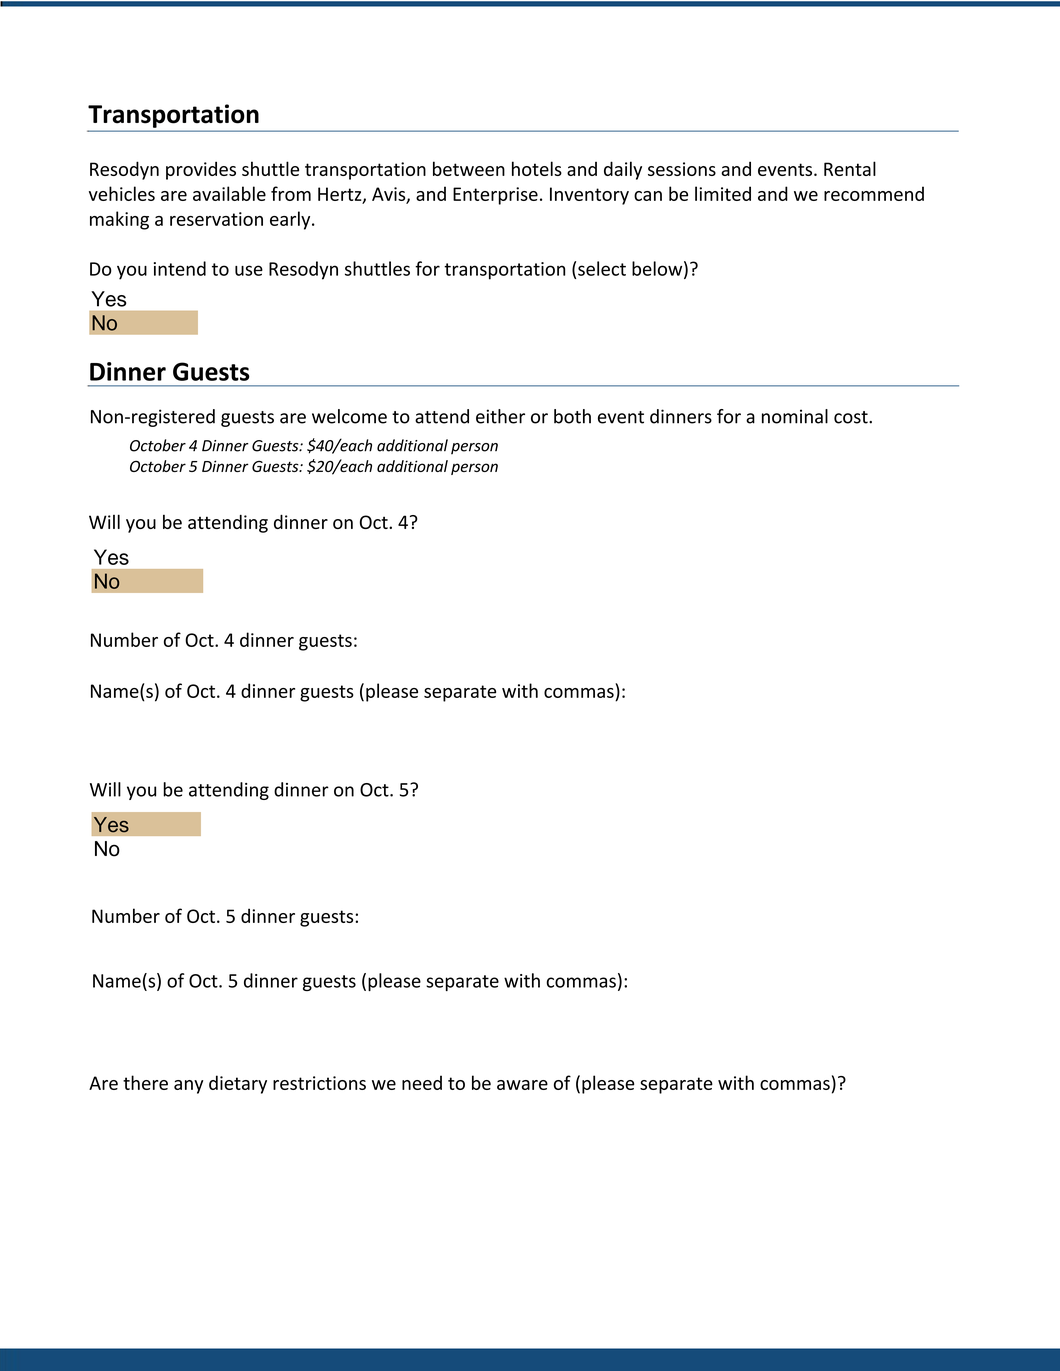 Image resolution: width=1060 pixels, height=1371 pixels. Describe the element at coordinates (852, 417) in the document. I see `cost` at that location.
